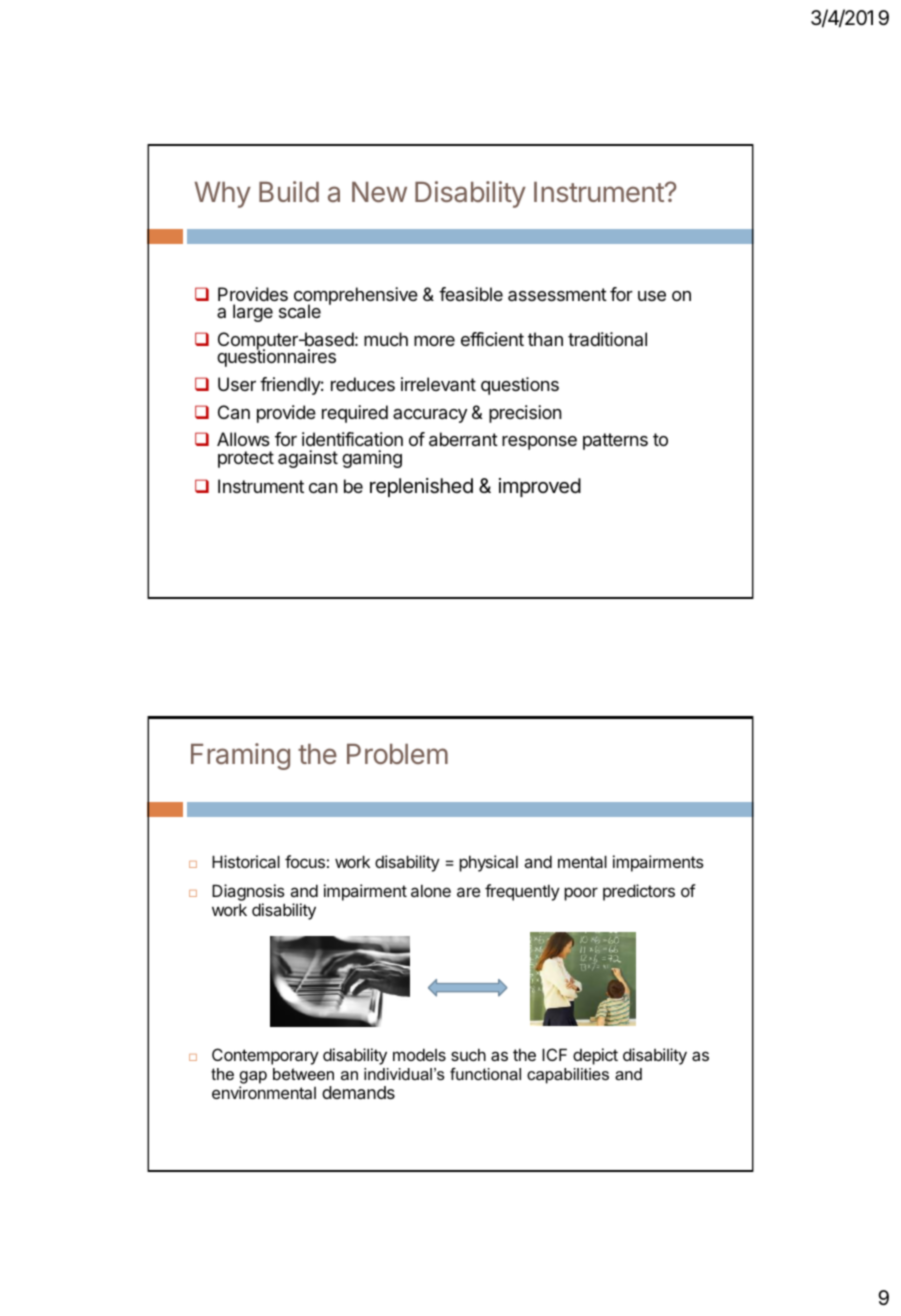 Image resolution: width=901 pixels, height=1316 pixels. What do you see at coordinates (557, 294) in the image?
I see `assessment` at bounding box center [557, 294].
